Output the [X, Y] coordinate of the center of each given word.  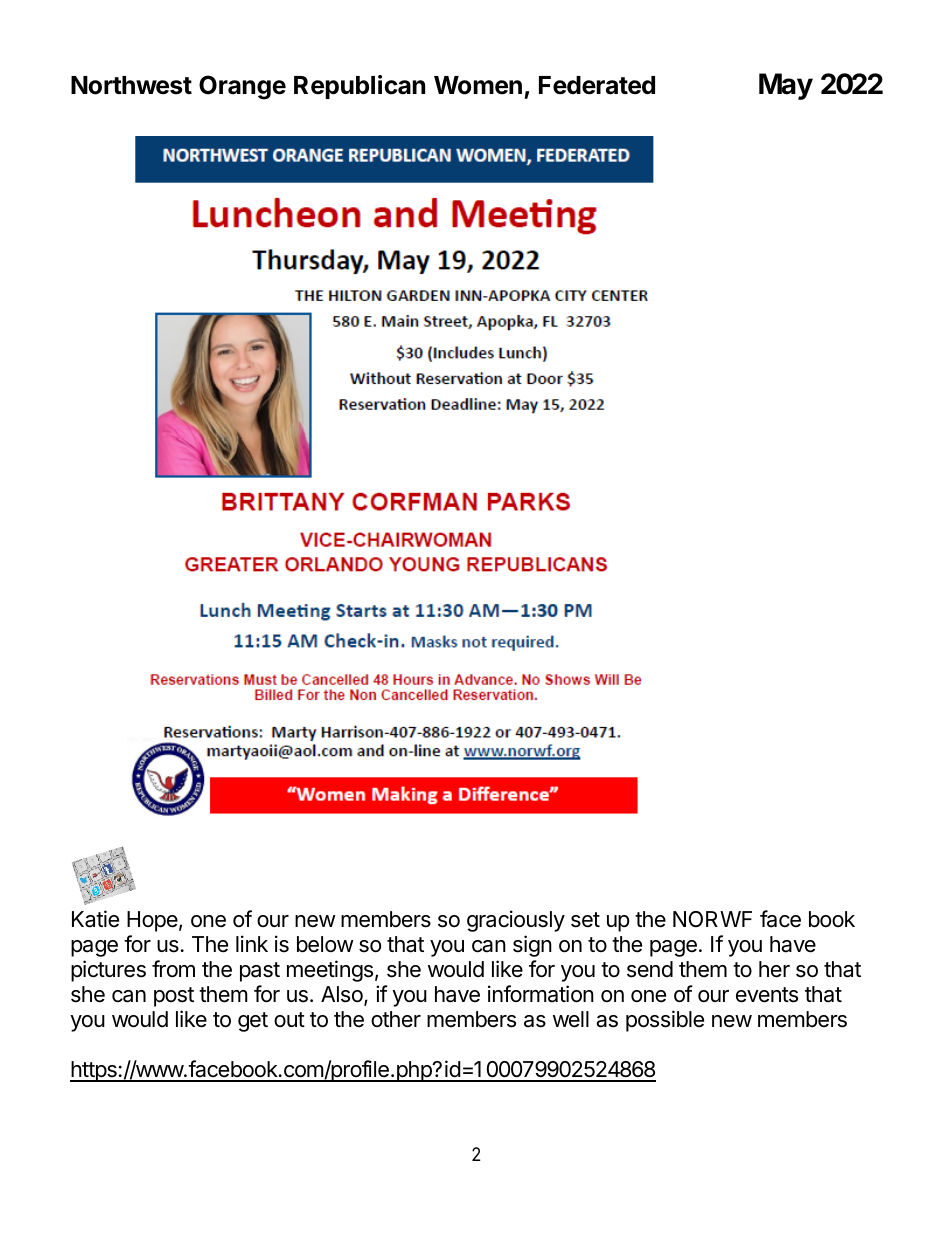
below [325, 944]
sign [532, 946]
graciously [516, 921]
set [585, 920]
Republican [359, 87]
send [650, 969]
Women [478, 85]
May [786, 86]
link [252, 943]
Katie [95, 919]
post [174, 997]
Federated [597, 85]
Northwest [131, 85]
